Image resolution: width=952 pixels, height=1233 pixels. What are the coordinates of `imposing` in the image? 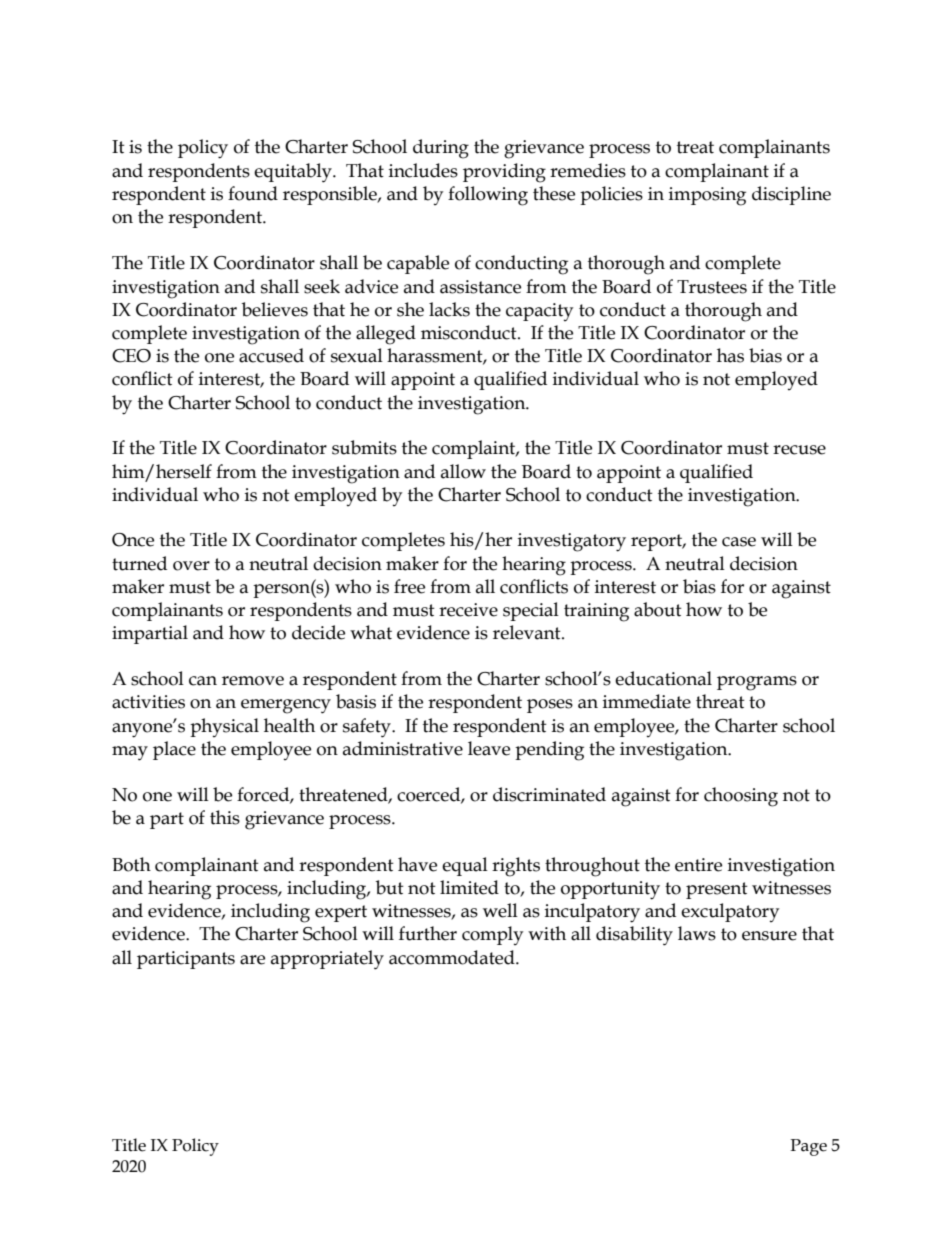 It's located at (707, 196).
